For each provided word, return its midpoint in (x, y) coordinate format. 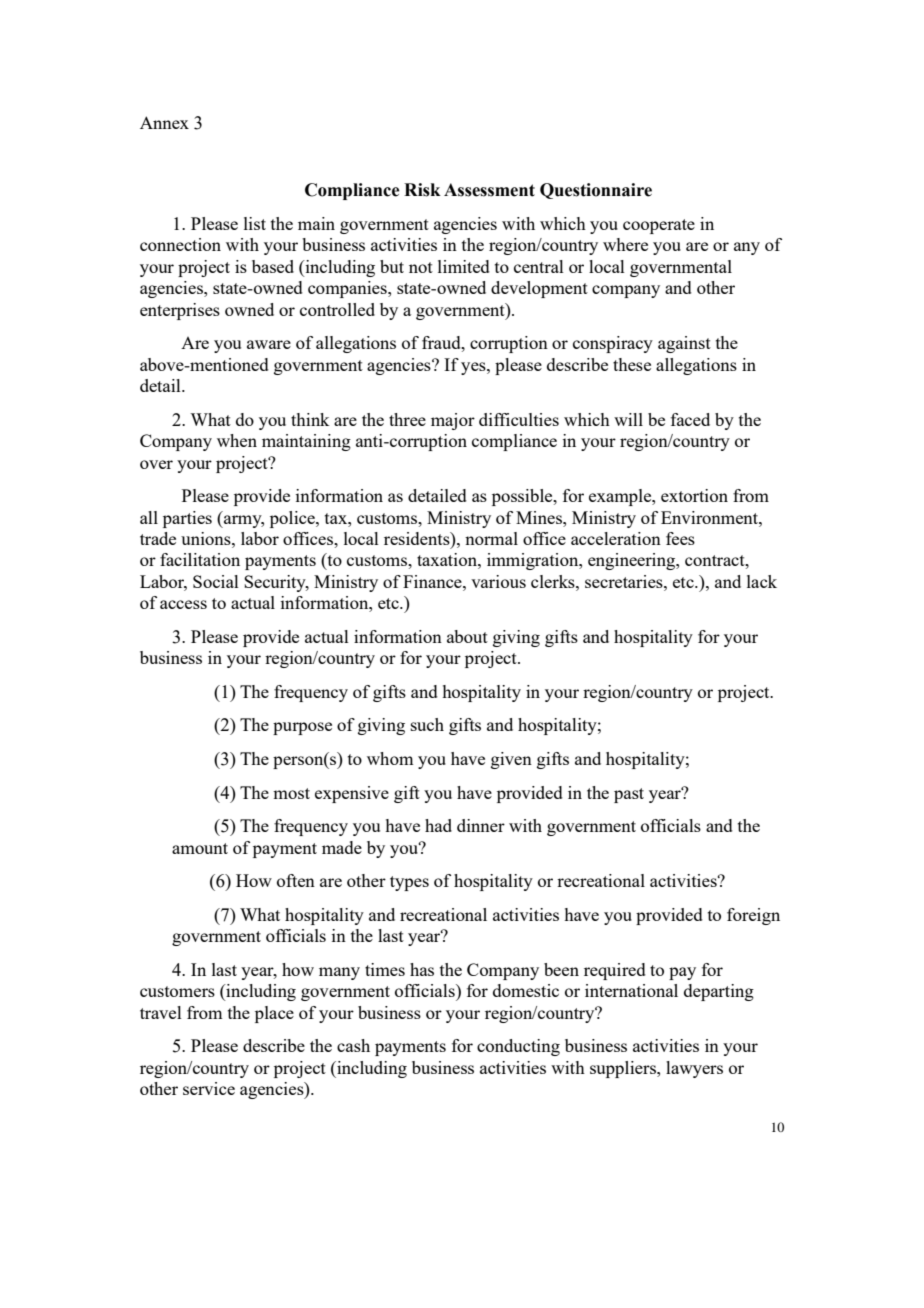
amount (200, 848)
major (453, 421)
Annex (164, 122)
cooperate (659, 226)
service (209, 1088)
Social (216, 581)
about (467, 636)
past (629, 795)
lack (762, 581)
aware (269, 344)
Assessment (489, 190)
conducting (518, 1047)
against (684, 344)
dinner (481, 825)
